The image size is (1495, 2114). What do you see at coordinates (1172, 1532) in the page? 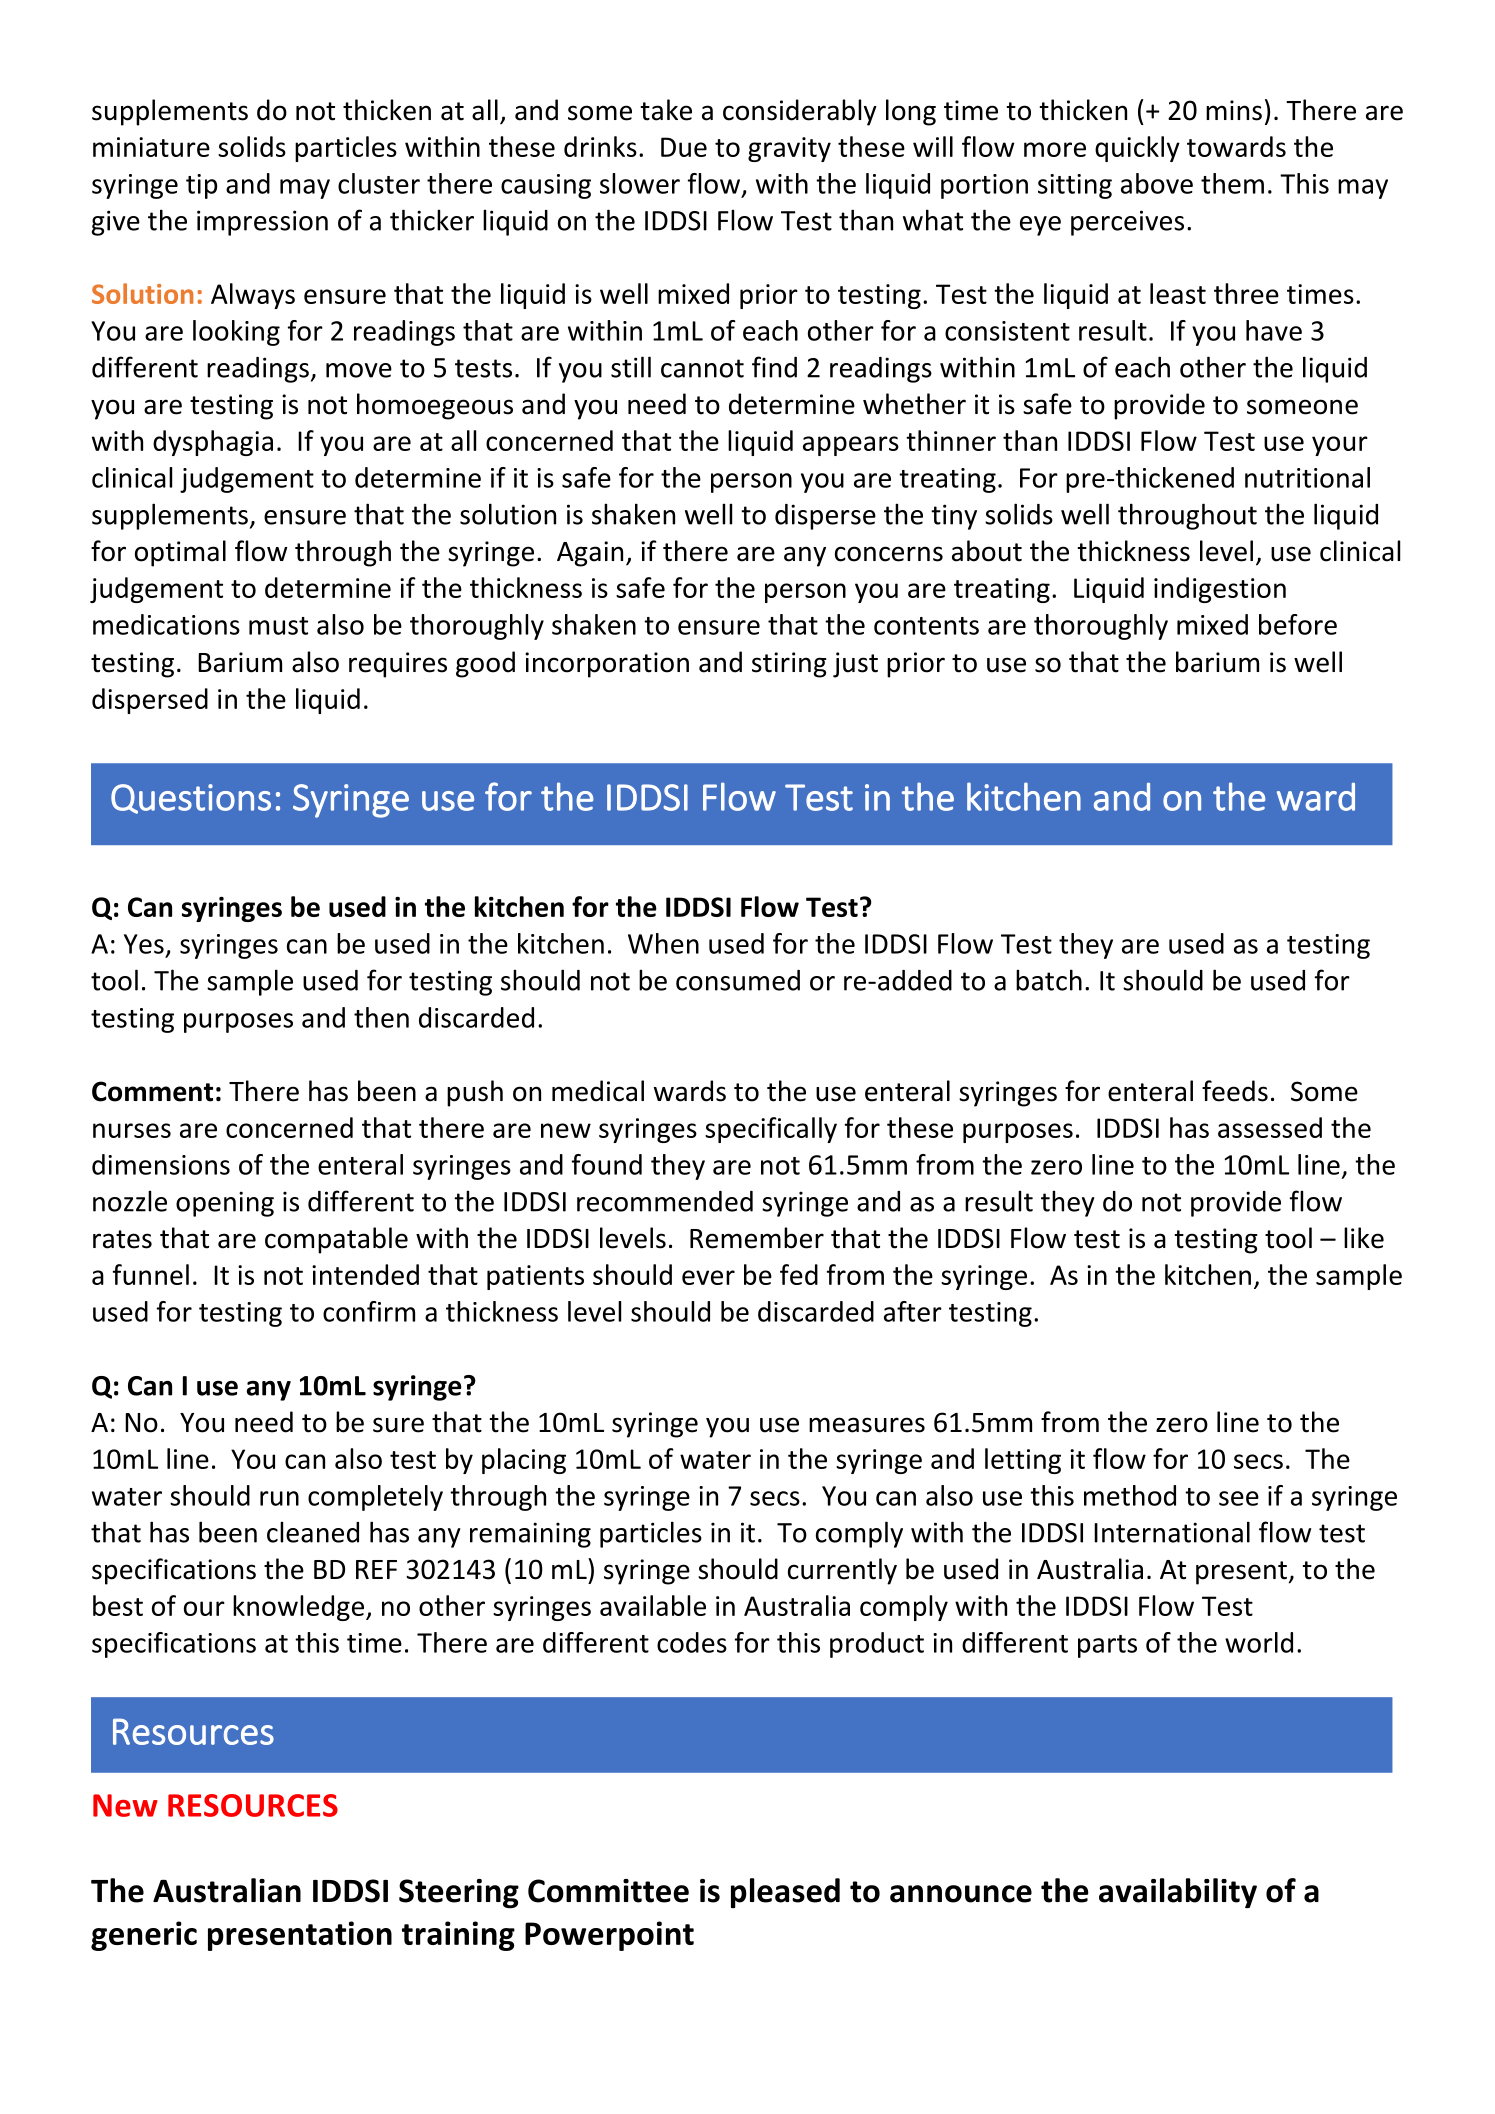
I see `International` at bounding box center [1172, 1532].
